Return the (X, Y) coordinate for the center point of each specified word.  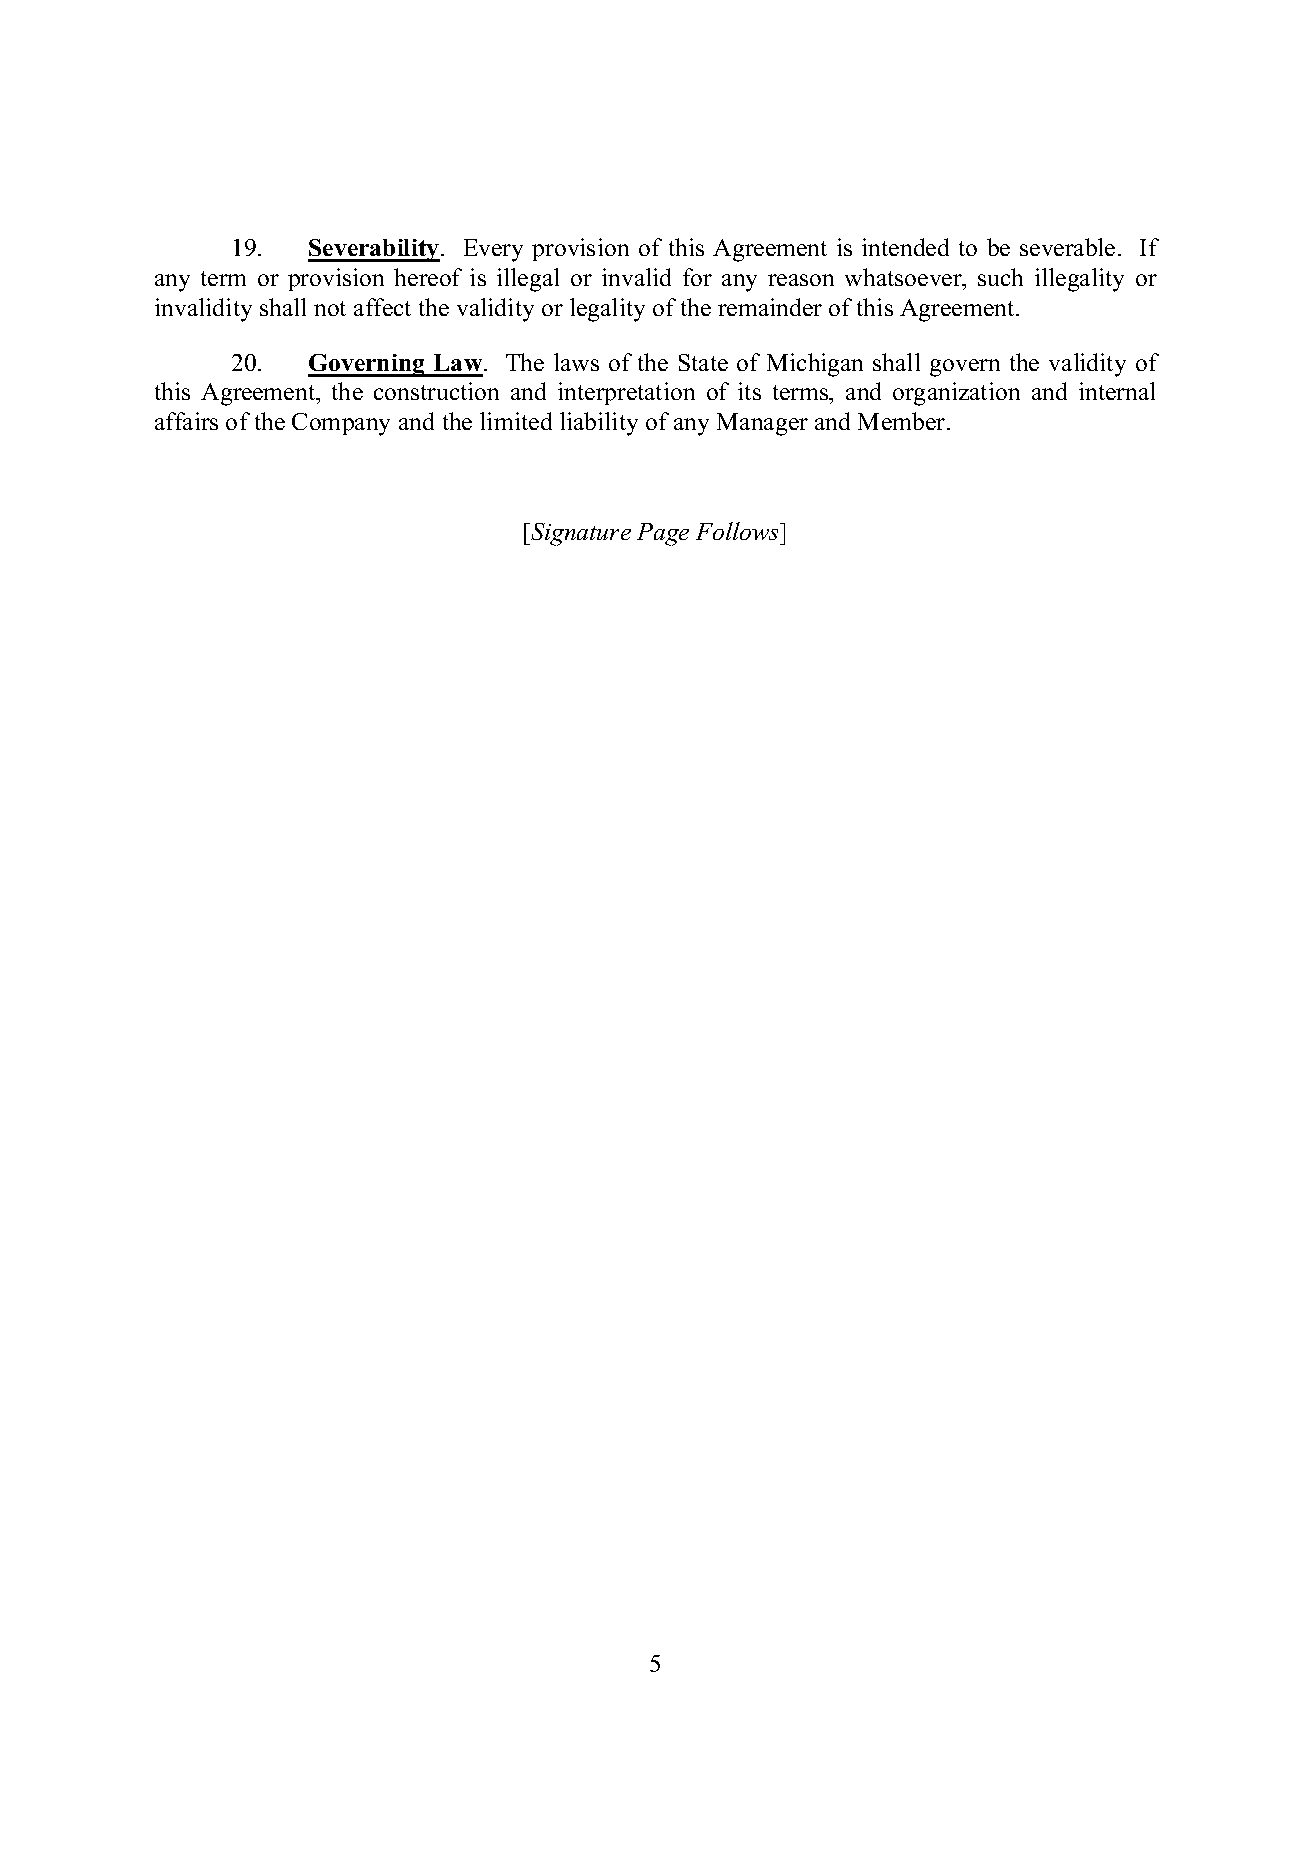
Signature (580, 534)
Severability (375, 250)
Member (903, 421)
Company (341, 424)
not (330, 308)
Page (663, 534)
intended (905, 247)
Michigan (815, 365)
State (703, 362)
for (697, 277)
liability (599, 424)
